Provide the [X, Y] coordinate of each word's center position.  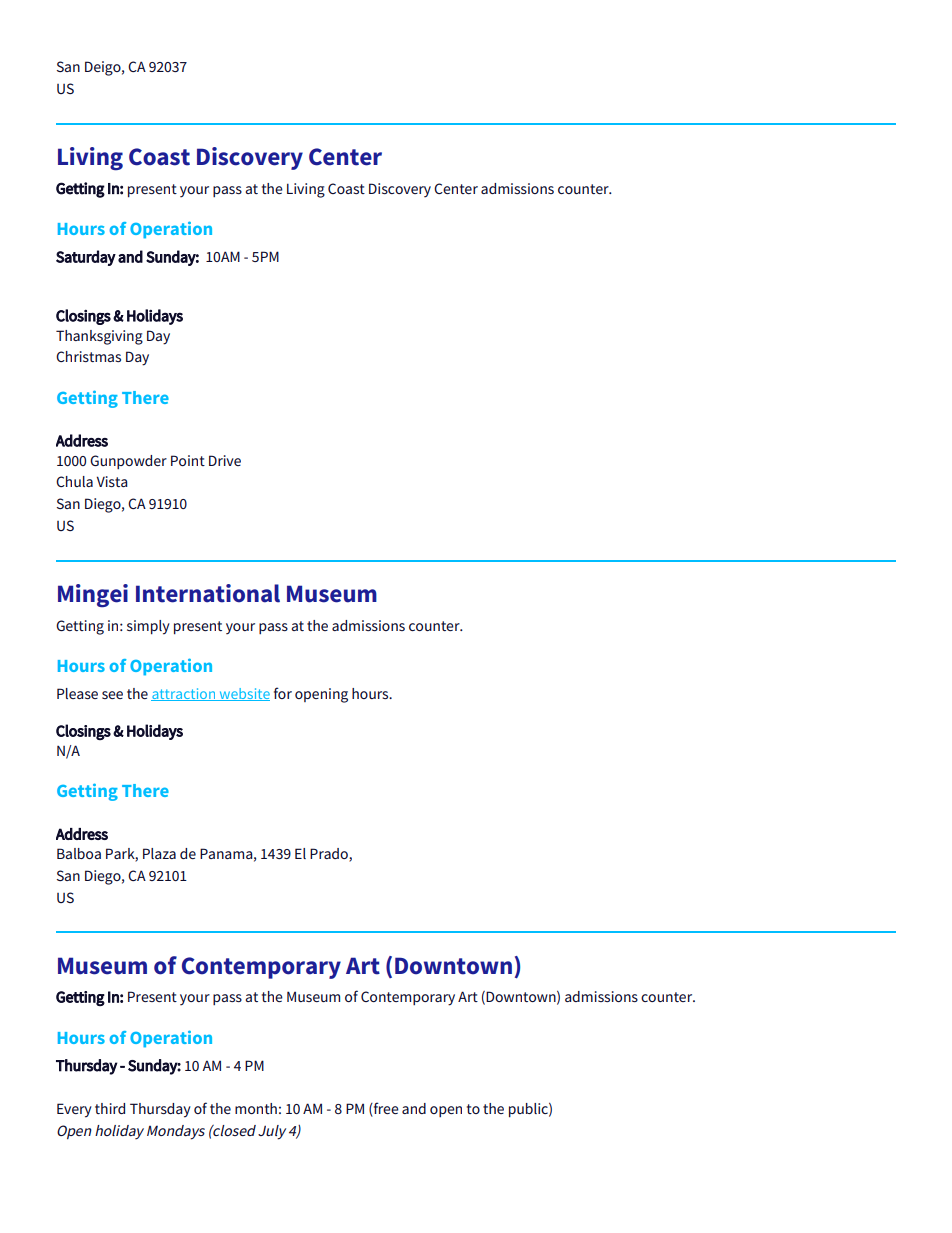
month [256, 1108]
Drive [225, 460]
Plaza [159, 853]
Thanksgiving [99, 337]
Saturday [86, 258]
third [110, 1108]
